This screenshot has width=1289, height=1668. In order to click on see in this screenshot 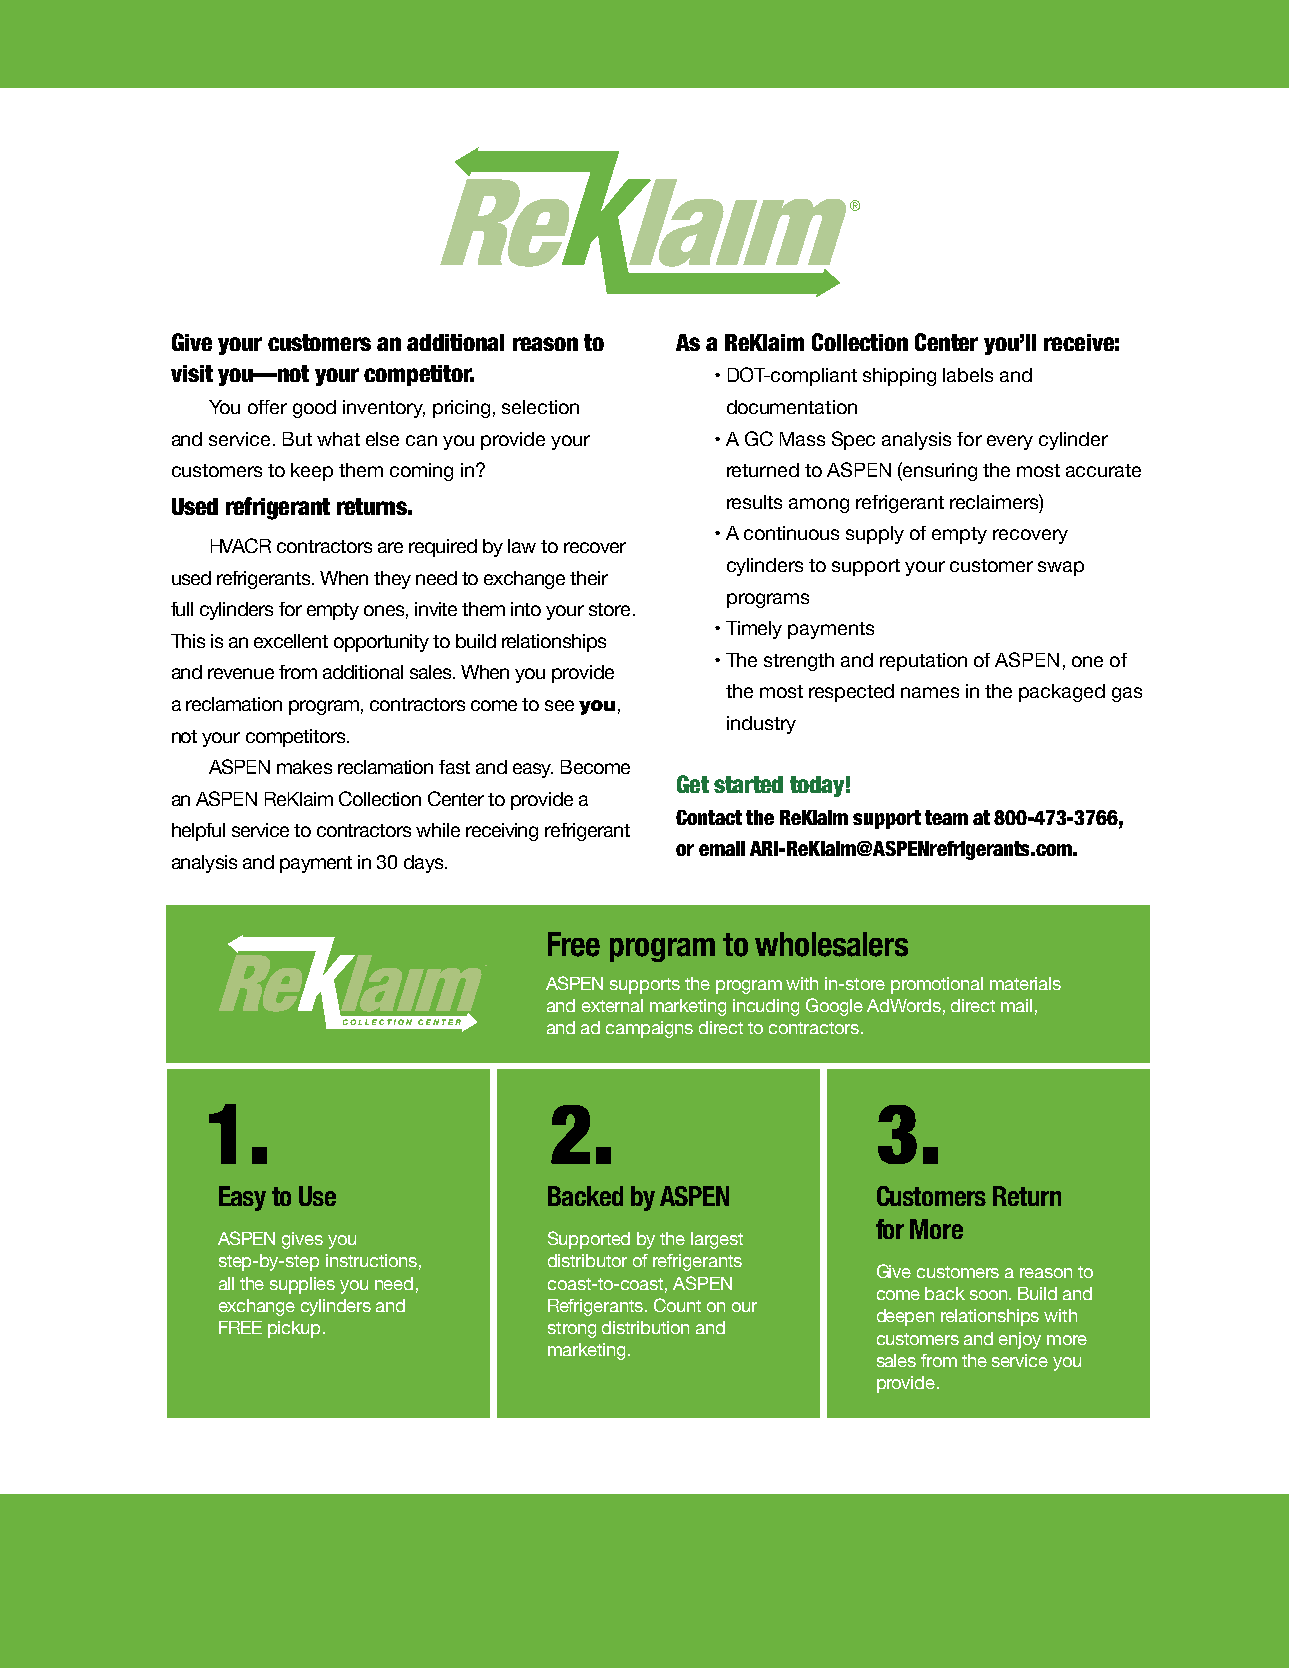, I will do `click(559, 705)`.
